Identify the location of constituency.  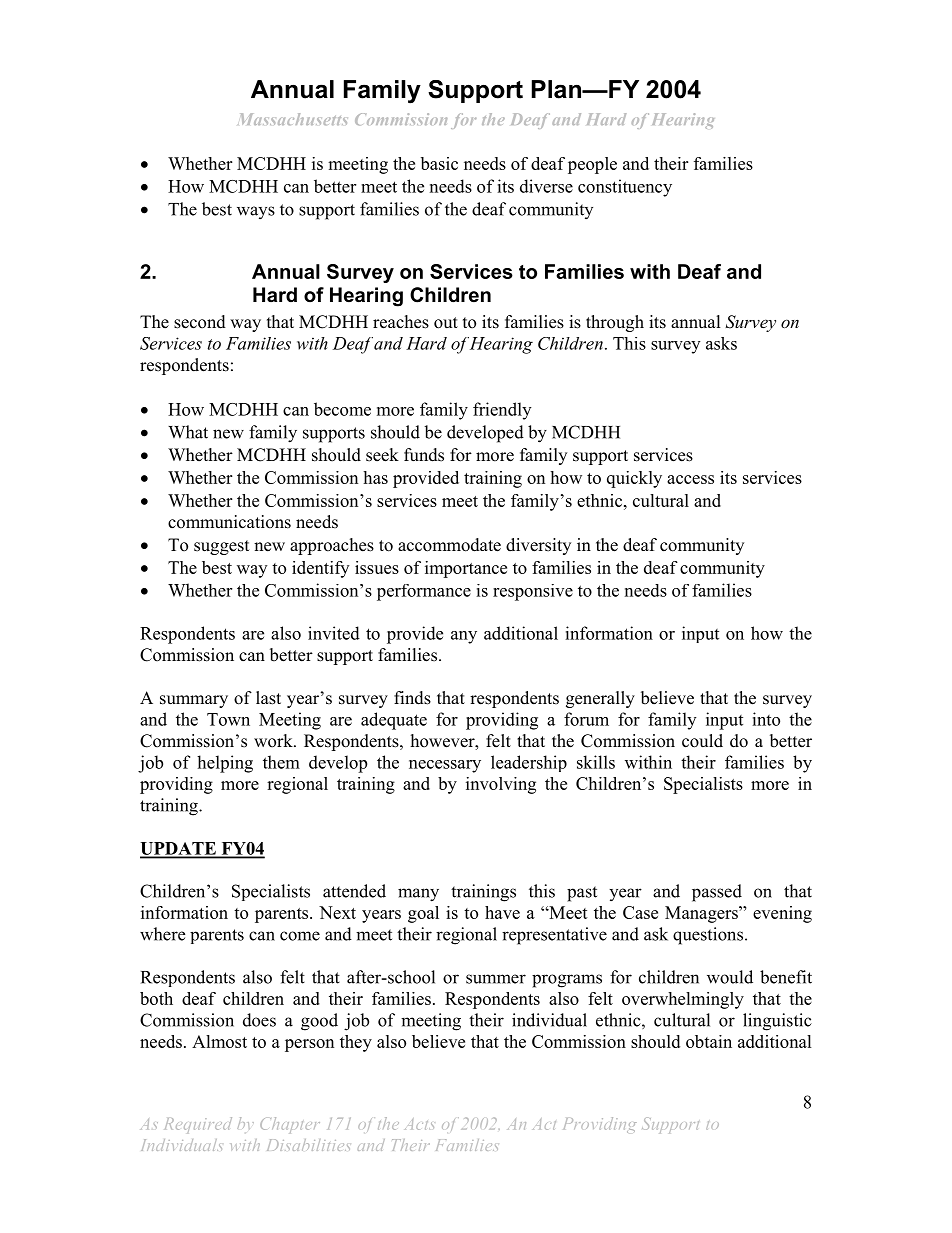
(625, 188).
